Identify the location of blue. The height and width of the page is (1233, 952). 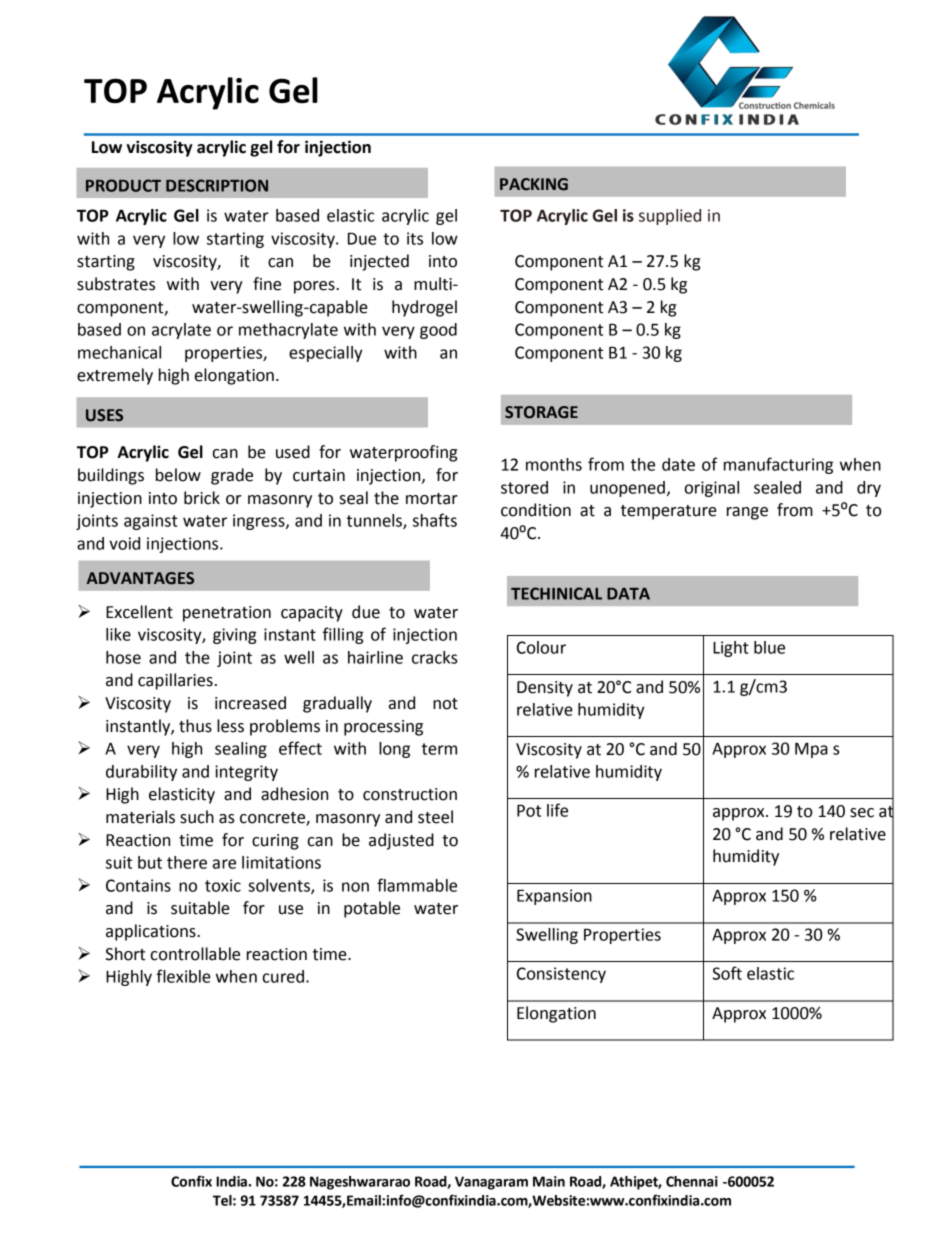
(769, 647).
